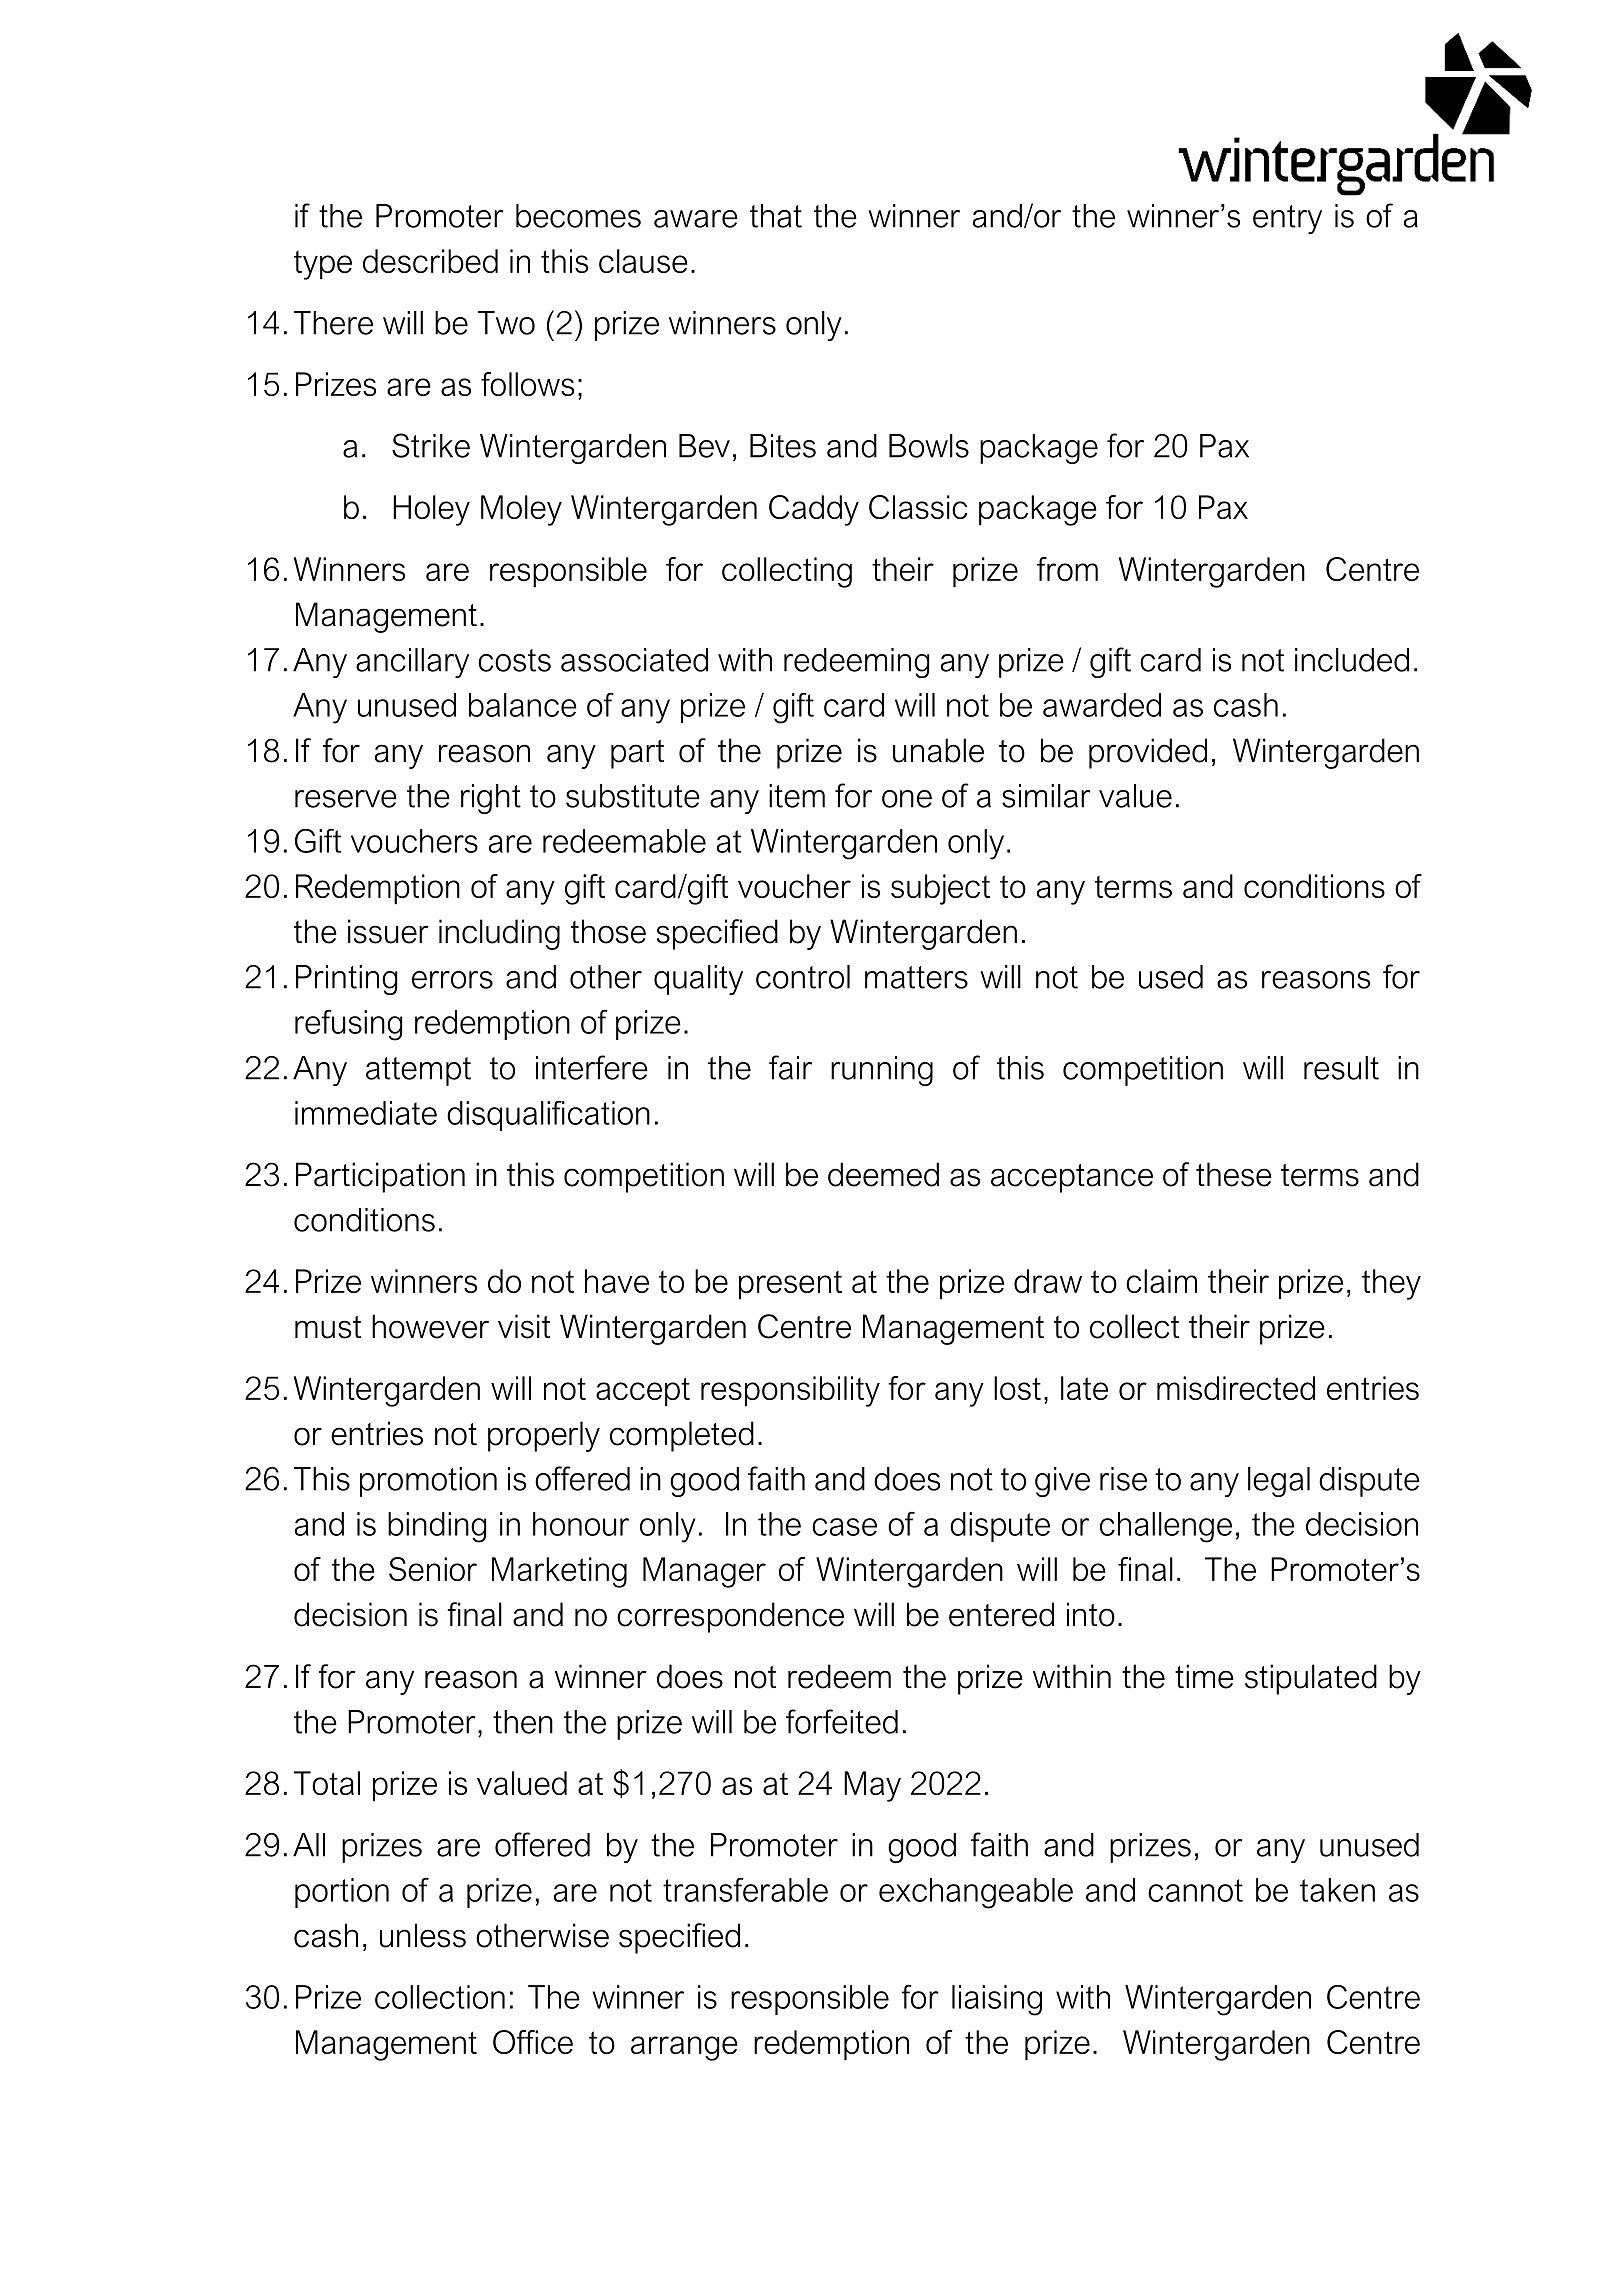 Image resolution: width=1616 pixels, height=2285 pixels. Describe the element at coordinates (1287, 219) in the page. I see `entry` at that location.
